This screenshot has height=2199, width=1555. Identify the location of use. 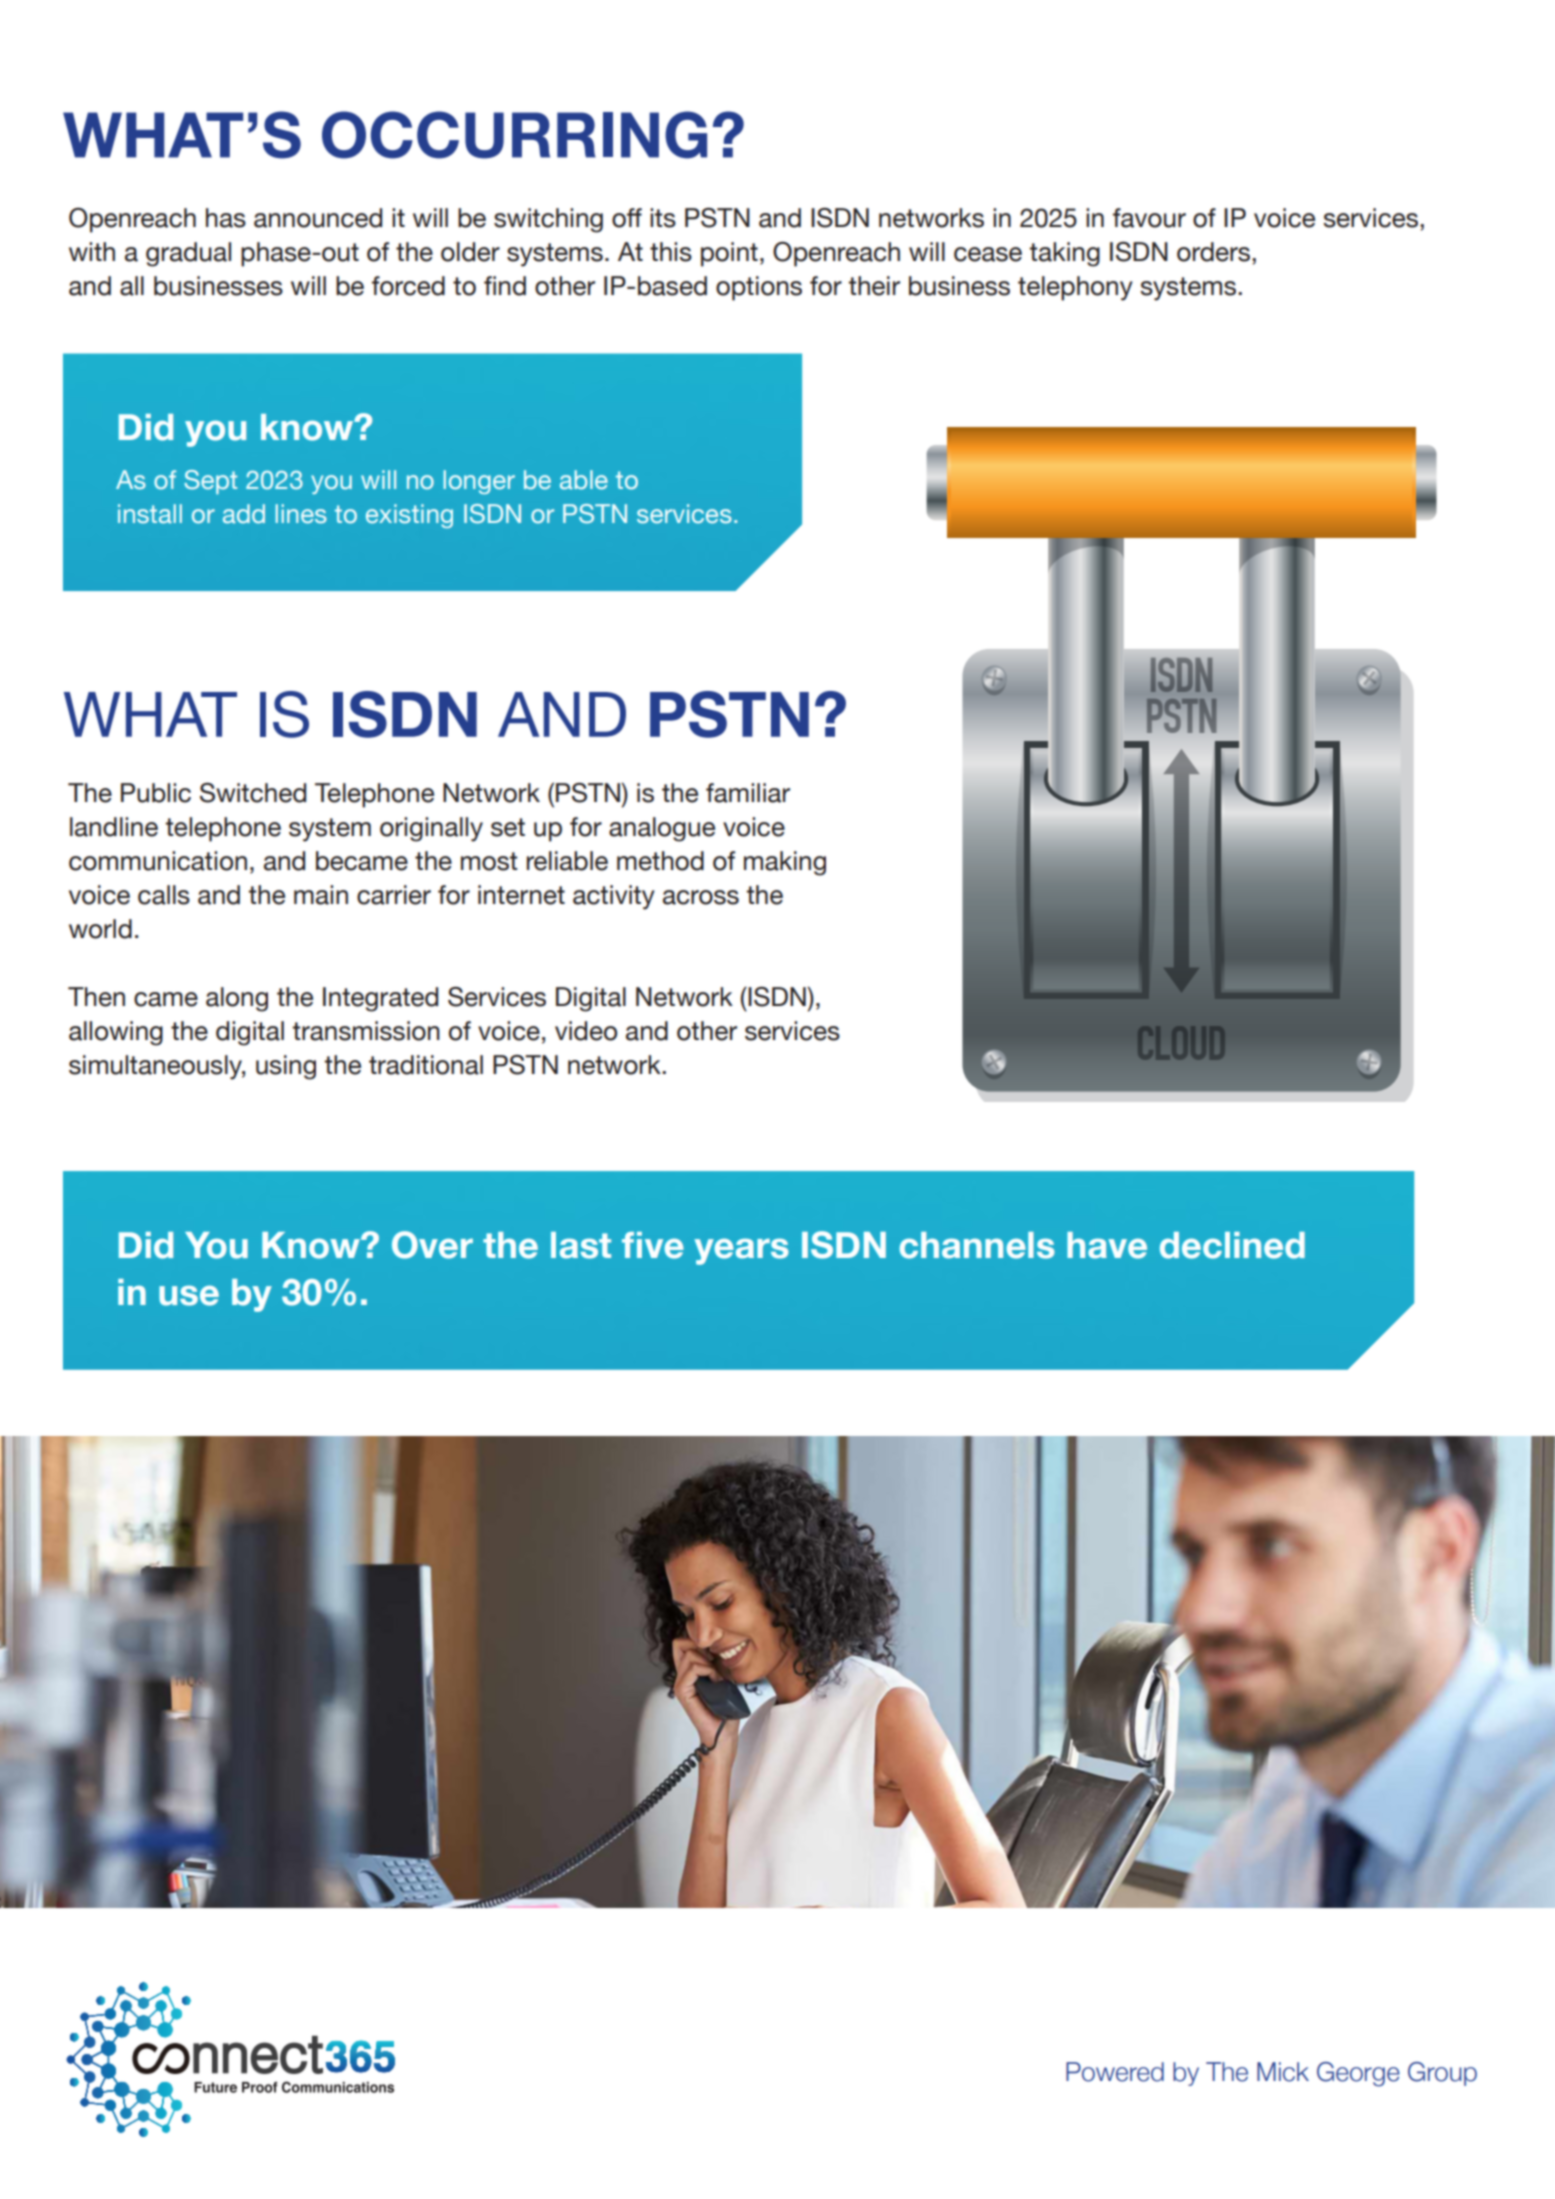
(189, 1295).
